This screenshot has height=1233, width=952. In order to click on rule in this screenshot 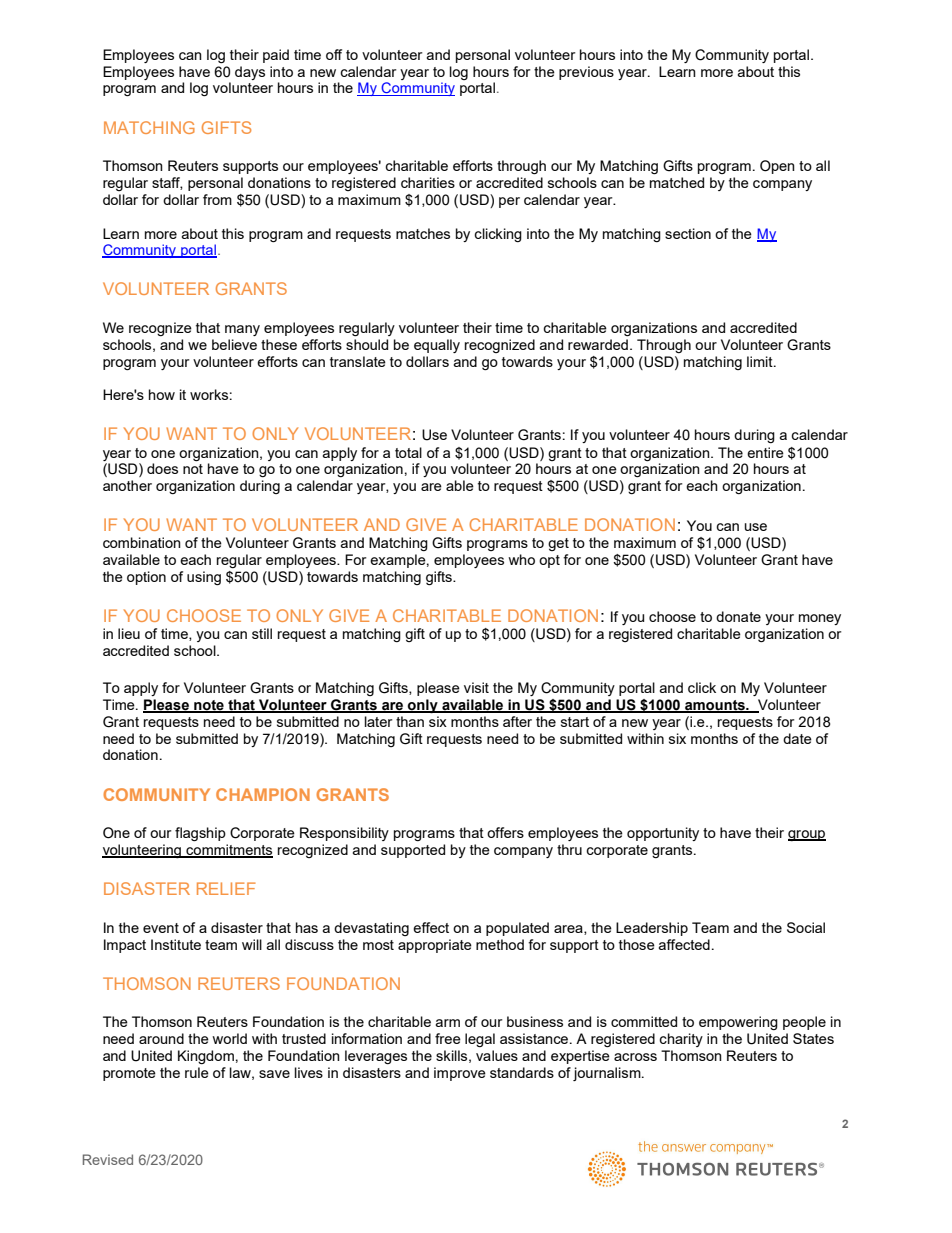, I will do `click(197, 1072)`.
